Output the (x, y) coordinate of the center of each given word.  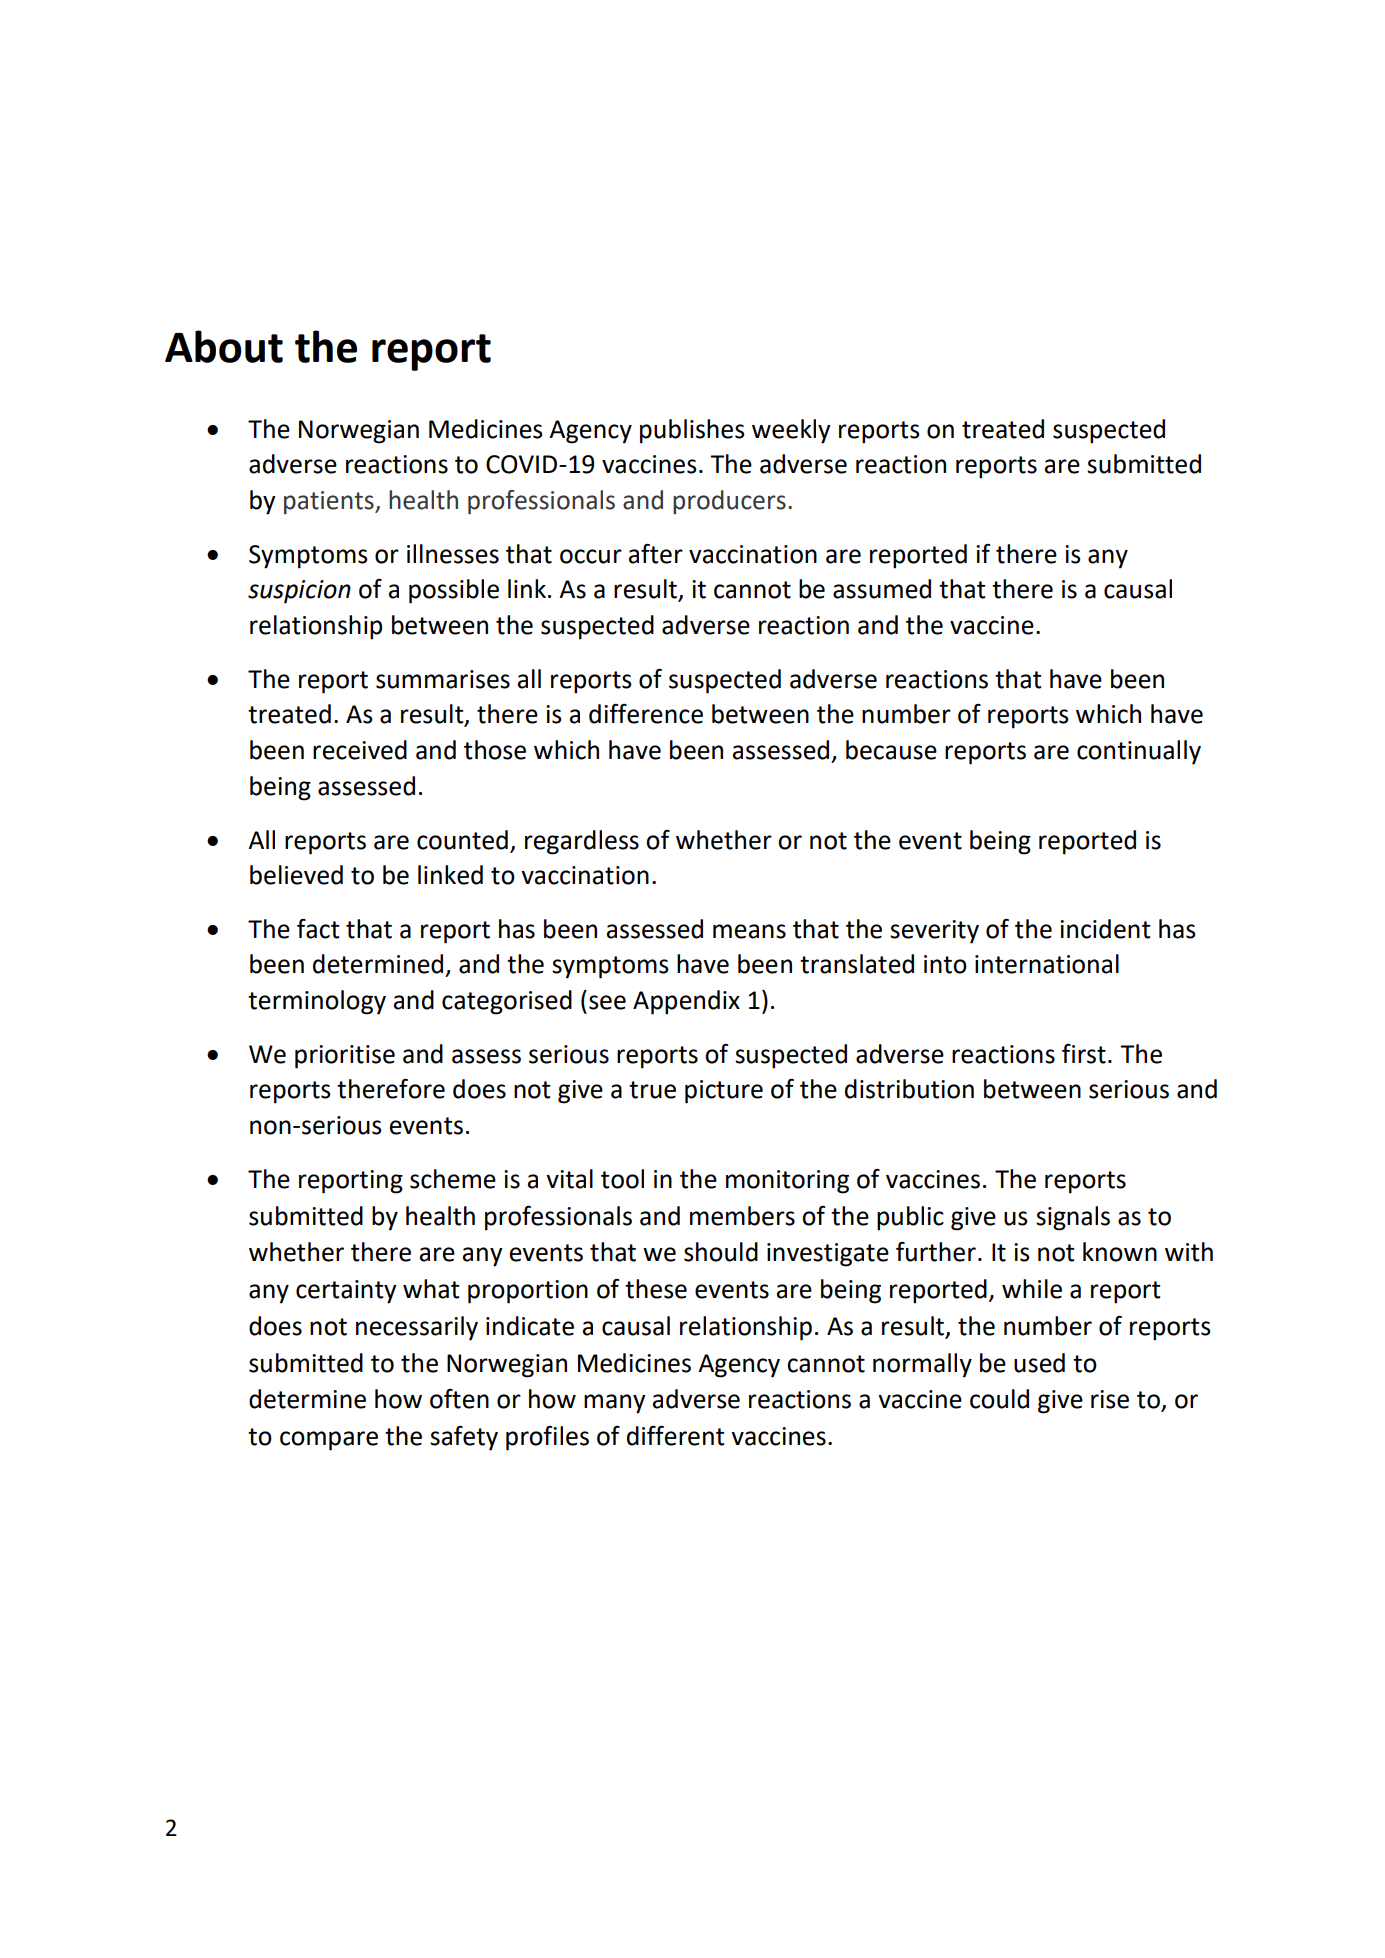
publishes (692, 431)
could (999, 1399)
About (224, 346)
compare (329, 1441)
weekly (791, 431)
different (676, 1436)
